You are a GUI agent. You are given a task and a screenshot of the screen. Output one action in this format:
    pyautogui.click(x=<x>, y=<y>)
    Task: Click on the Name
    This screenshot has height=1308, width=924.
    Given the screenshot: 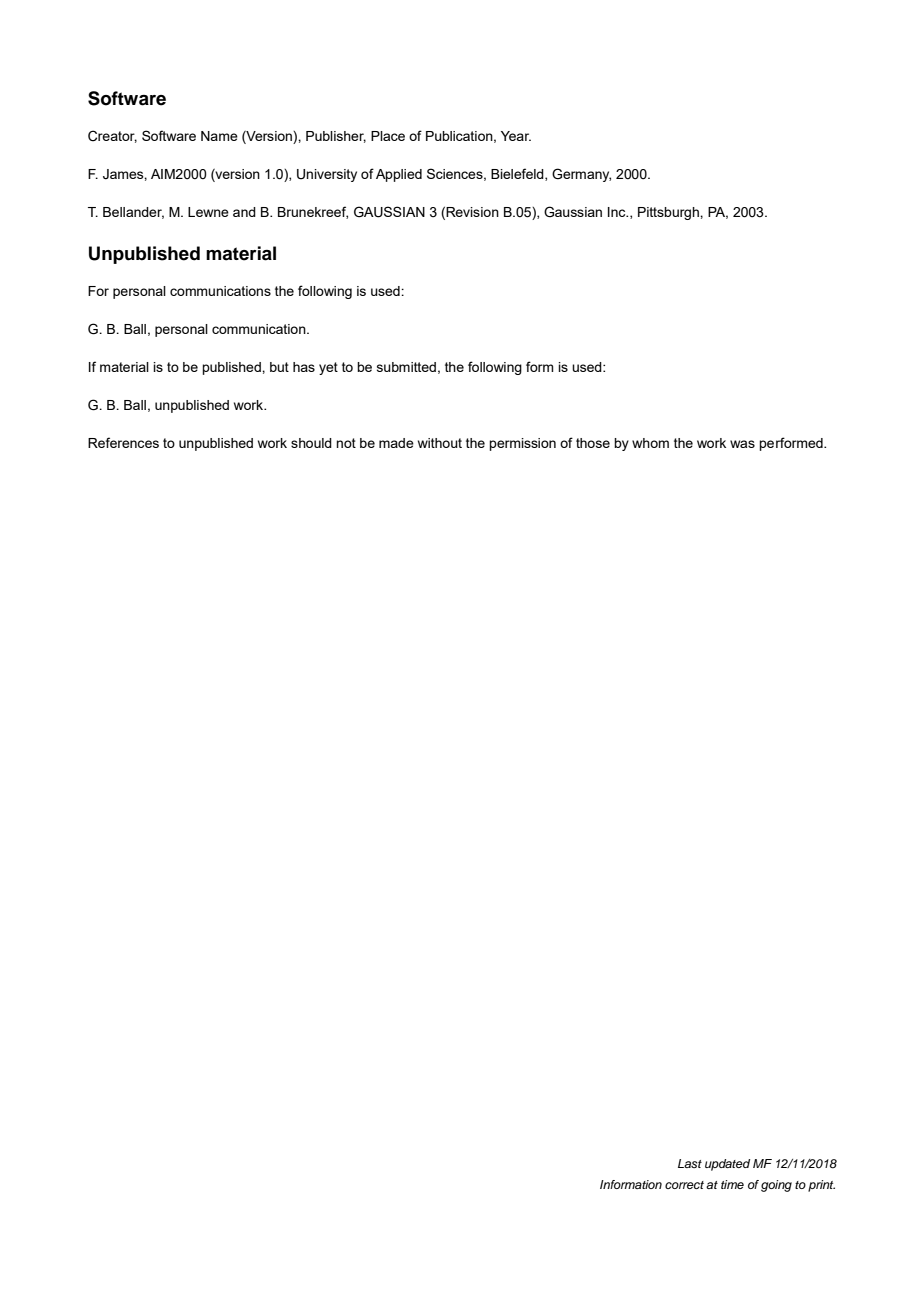 What is the action you would take?
    pyautogui.click(x=219, y=136)
